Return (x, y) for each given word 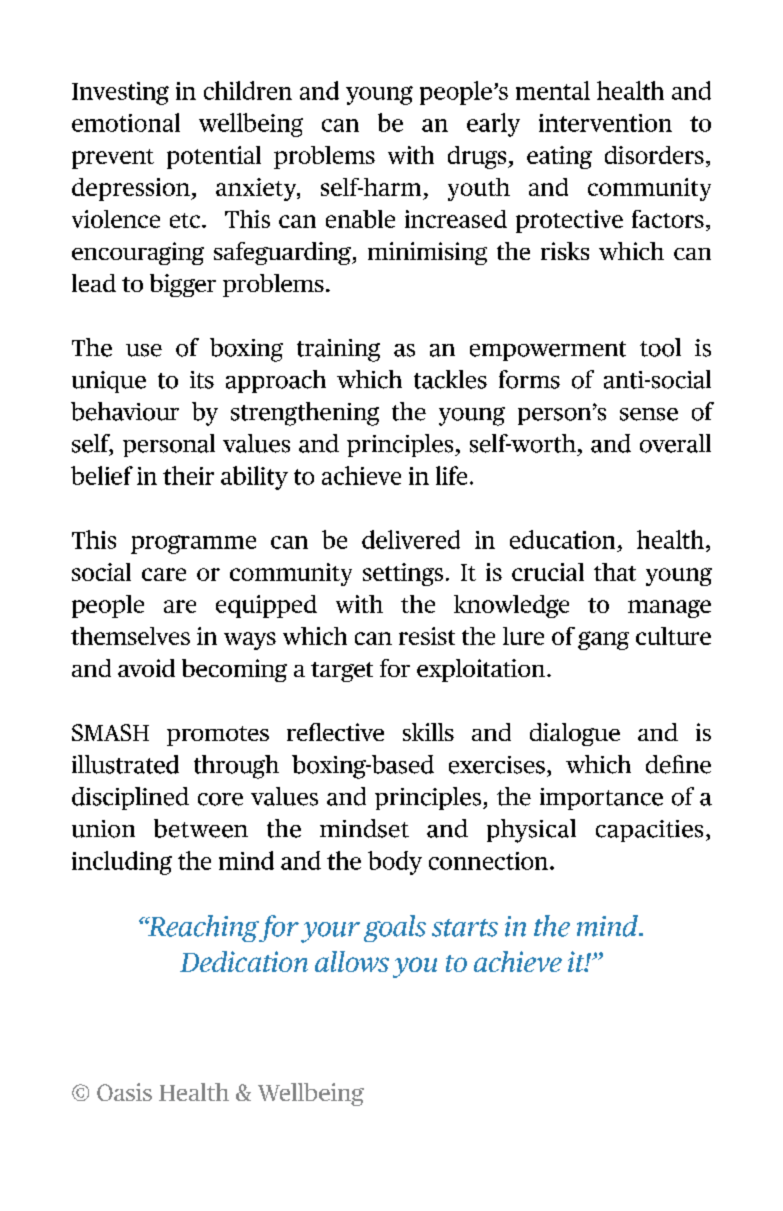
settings (403, 574)
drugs (478, 157)
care (164, 574)
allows (352, 961)
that (615, 572)
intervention (605, 123)
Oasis (124, 1092)
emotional (126, 122)
